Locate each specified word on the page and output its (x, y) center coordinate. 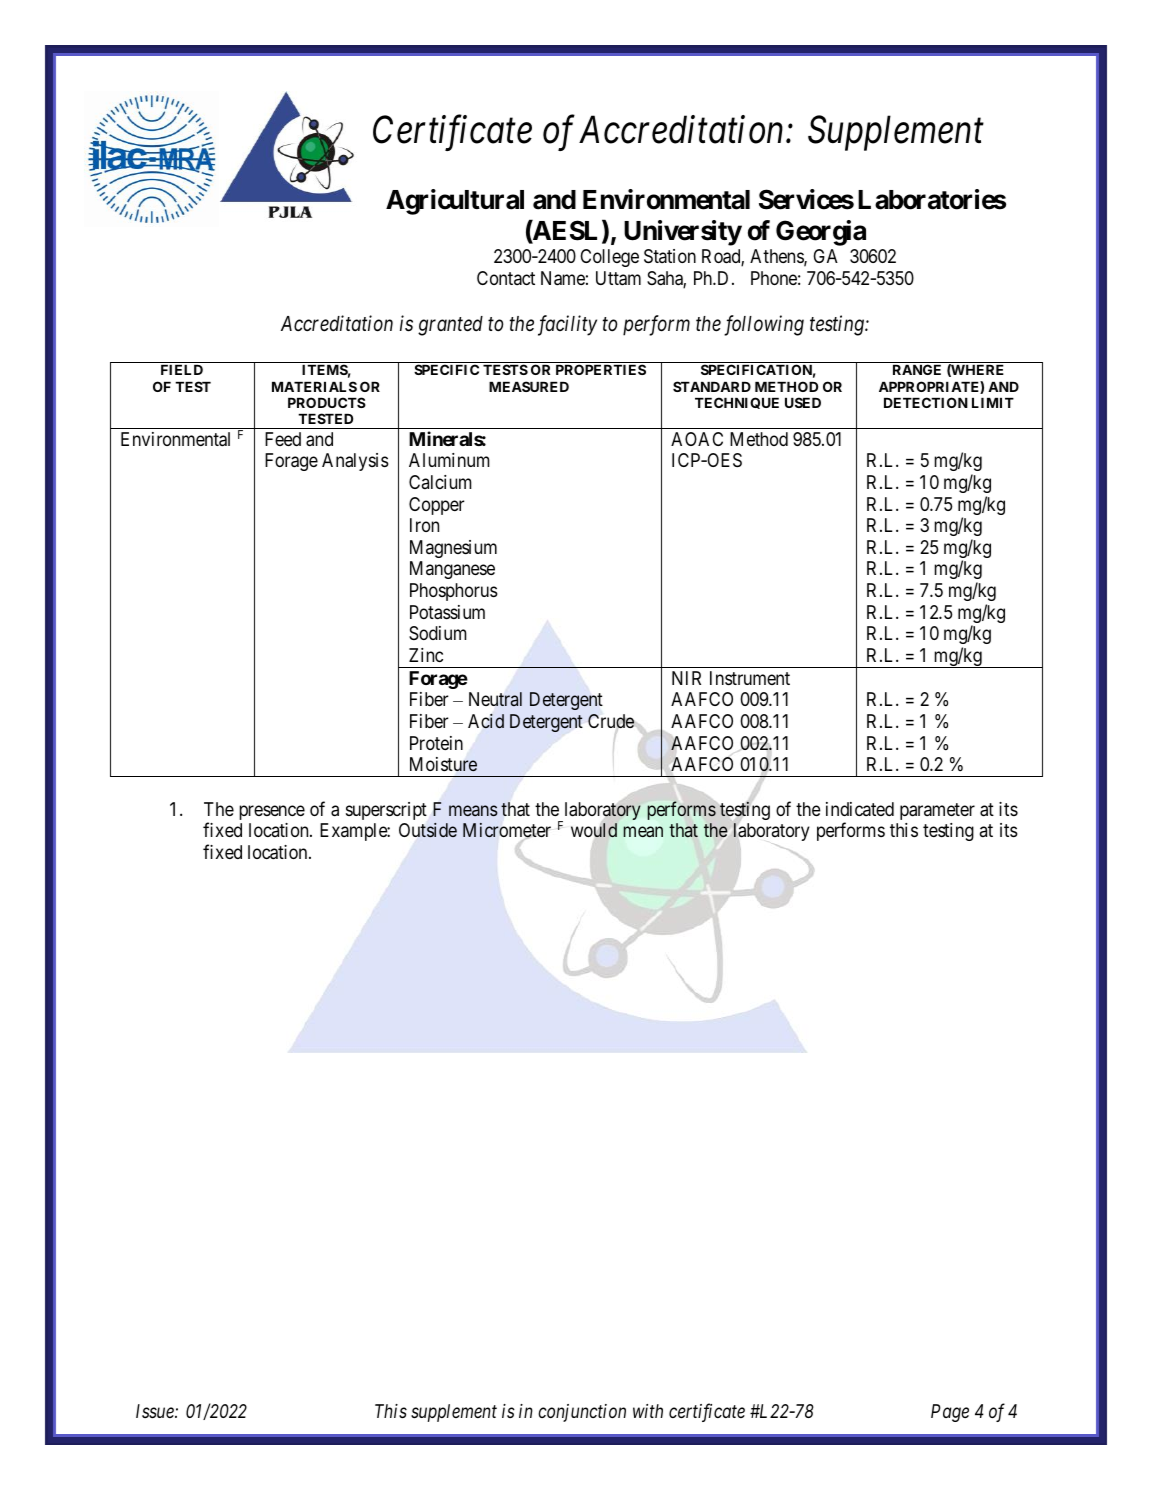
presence (272, 812)
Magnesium (453, 549)
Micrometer (507, 830)
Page (950, 1413)
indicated (860, 809)
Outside (428, 830)
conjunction (582, 1413)
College (609, 258)
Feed (283, 439)
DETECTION (926, 402)
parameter (937, 811)
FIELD (182, 370)
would (594, 830)
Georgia (821, 233)
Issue (156, 1411)
